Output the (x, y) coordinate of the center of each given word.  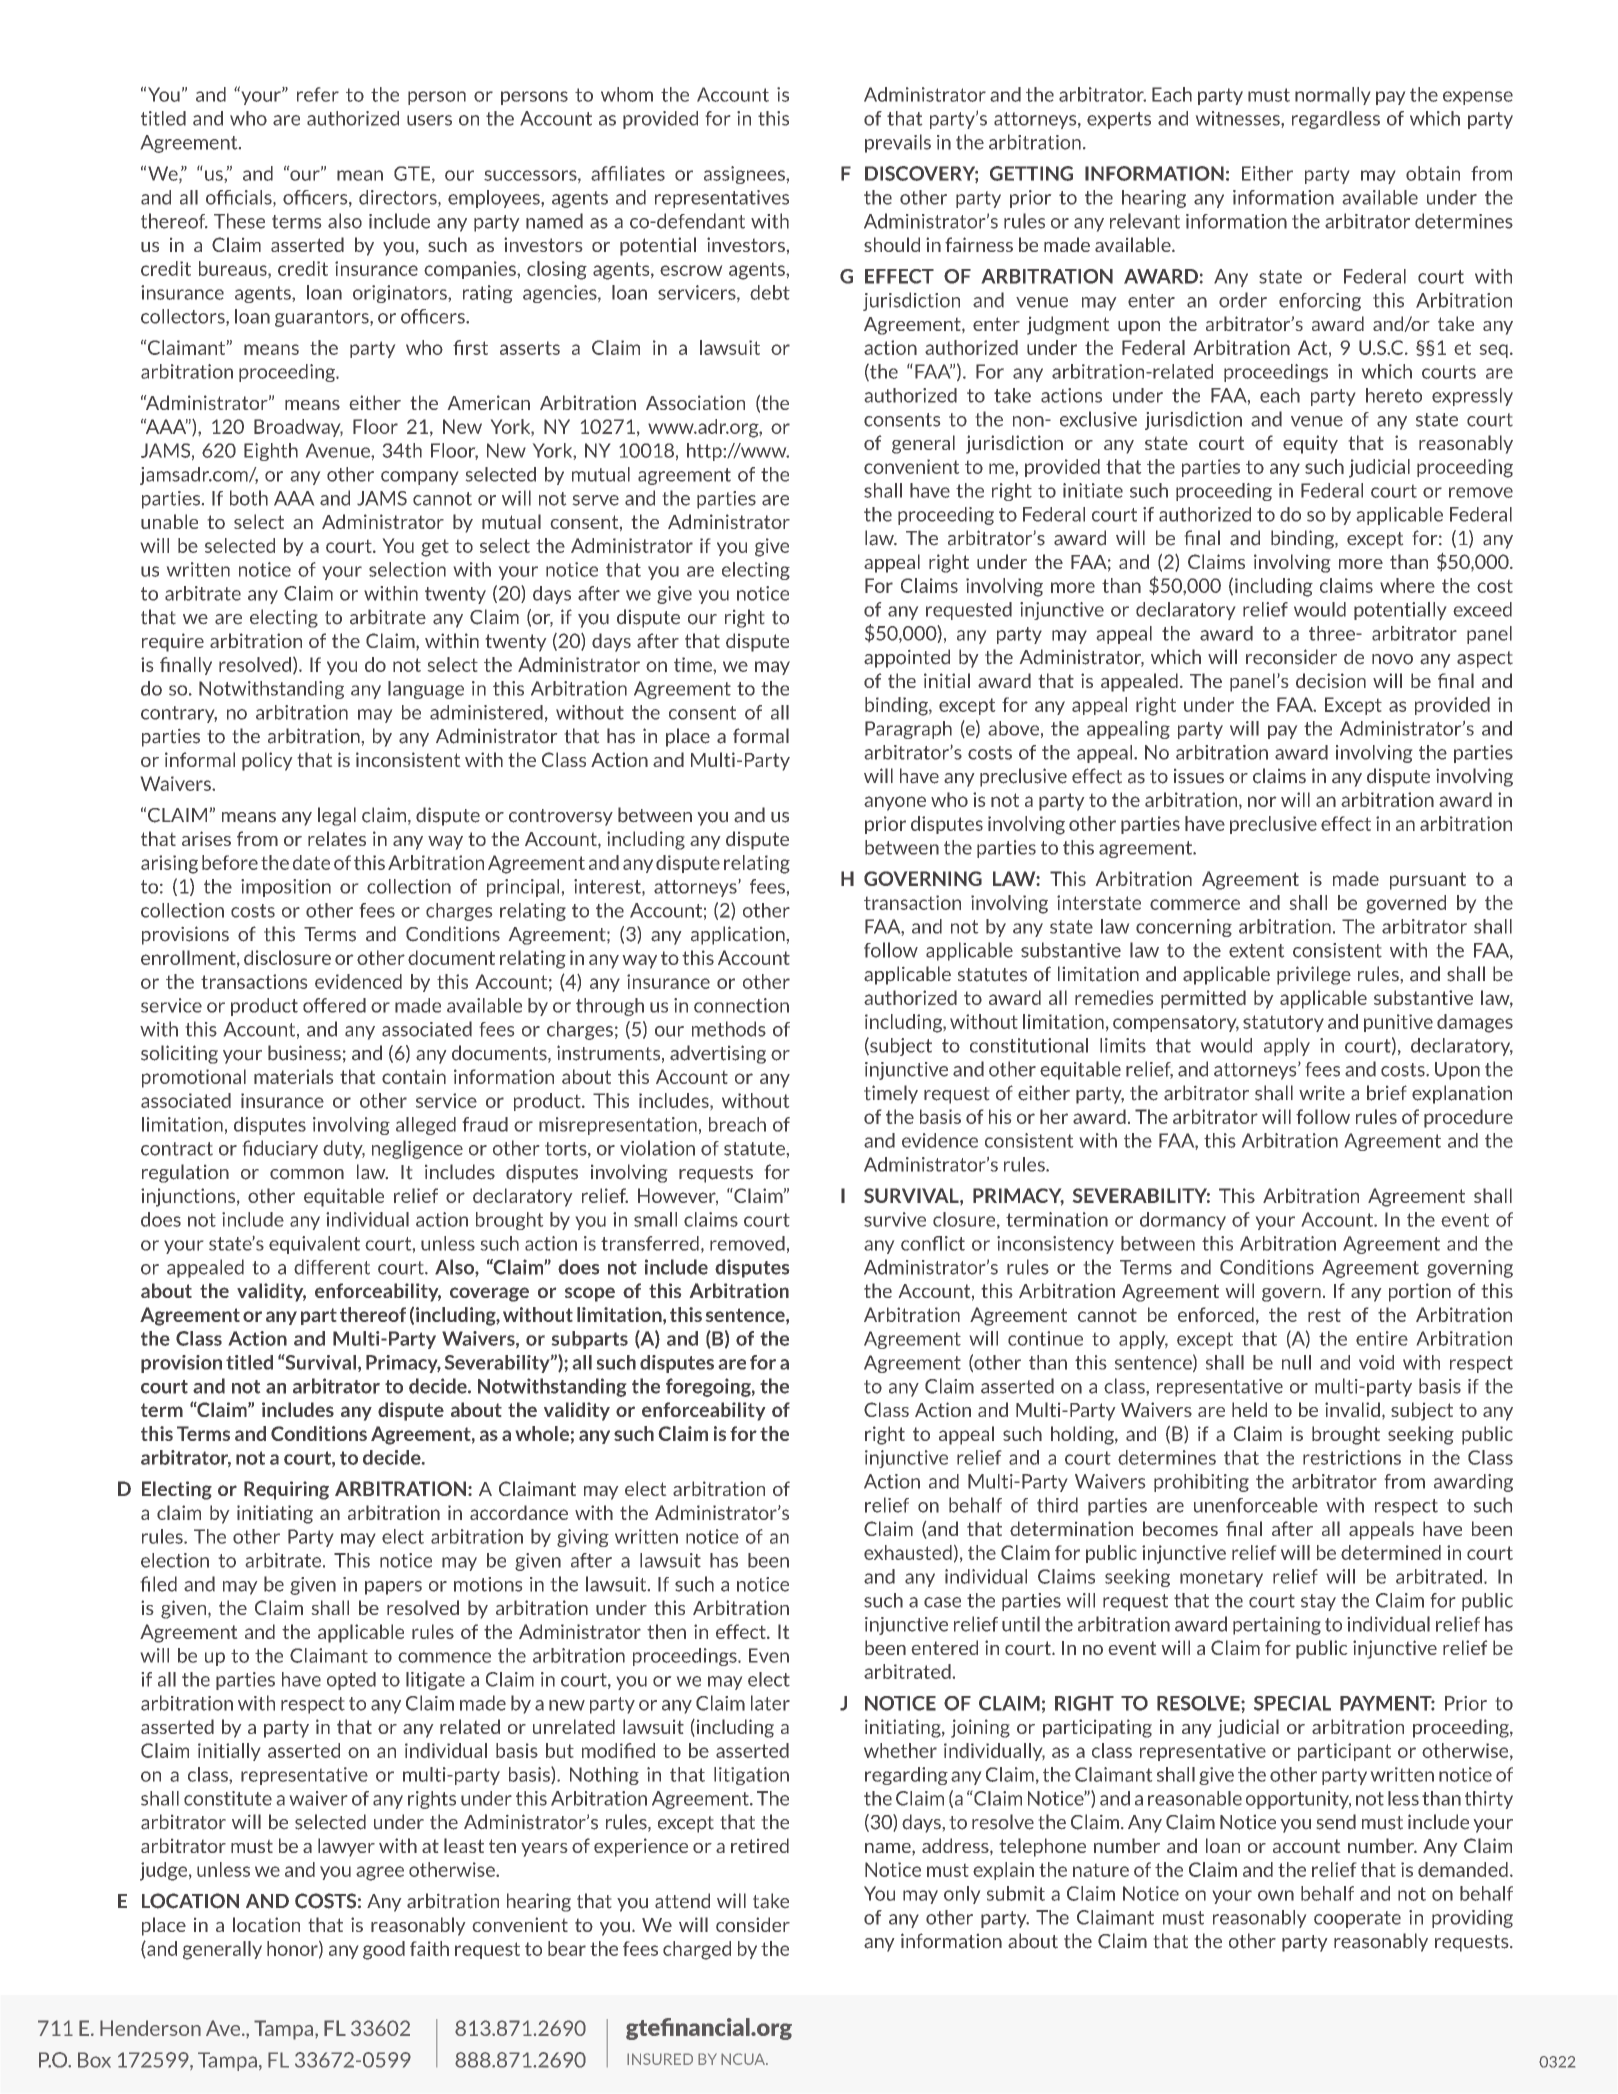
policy (267, 761)
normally (1332, 96)
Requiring (286, 1490)
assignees (745, 175)
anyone (895, 803)
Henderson (150, 2028)
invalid (1352, 1409)
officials (240, 198)
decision (1331, 680)
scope (590, 1294)
